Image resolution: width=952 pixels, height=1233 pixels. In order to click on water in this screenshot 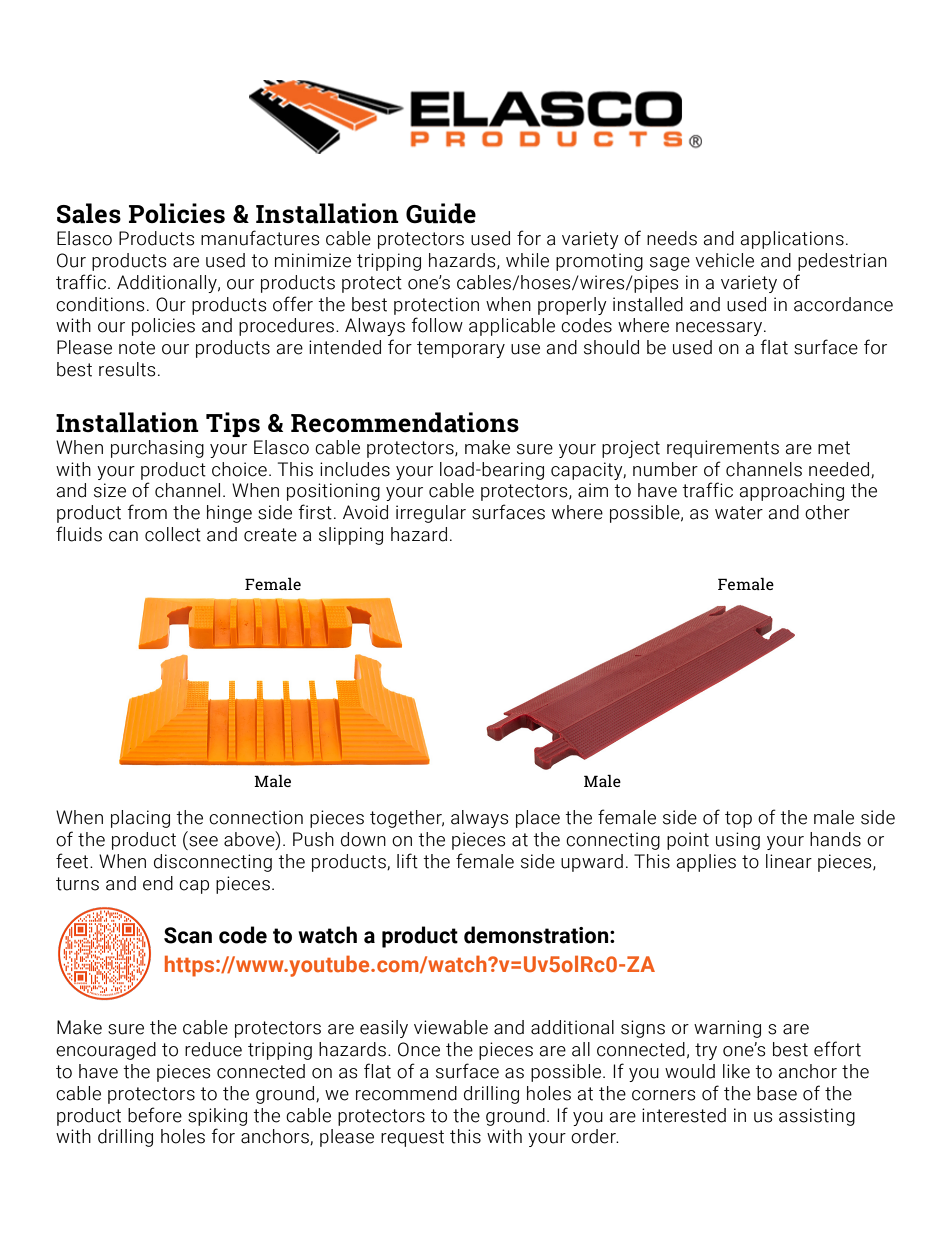, I will do `click(739, 513)`.
